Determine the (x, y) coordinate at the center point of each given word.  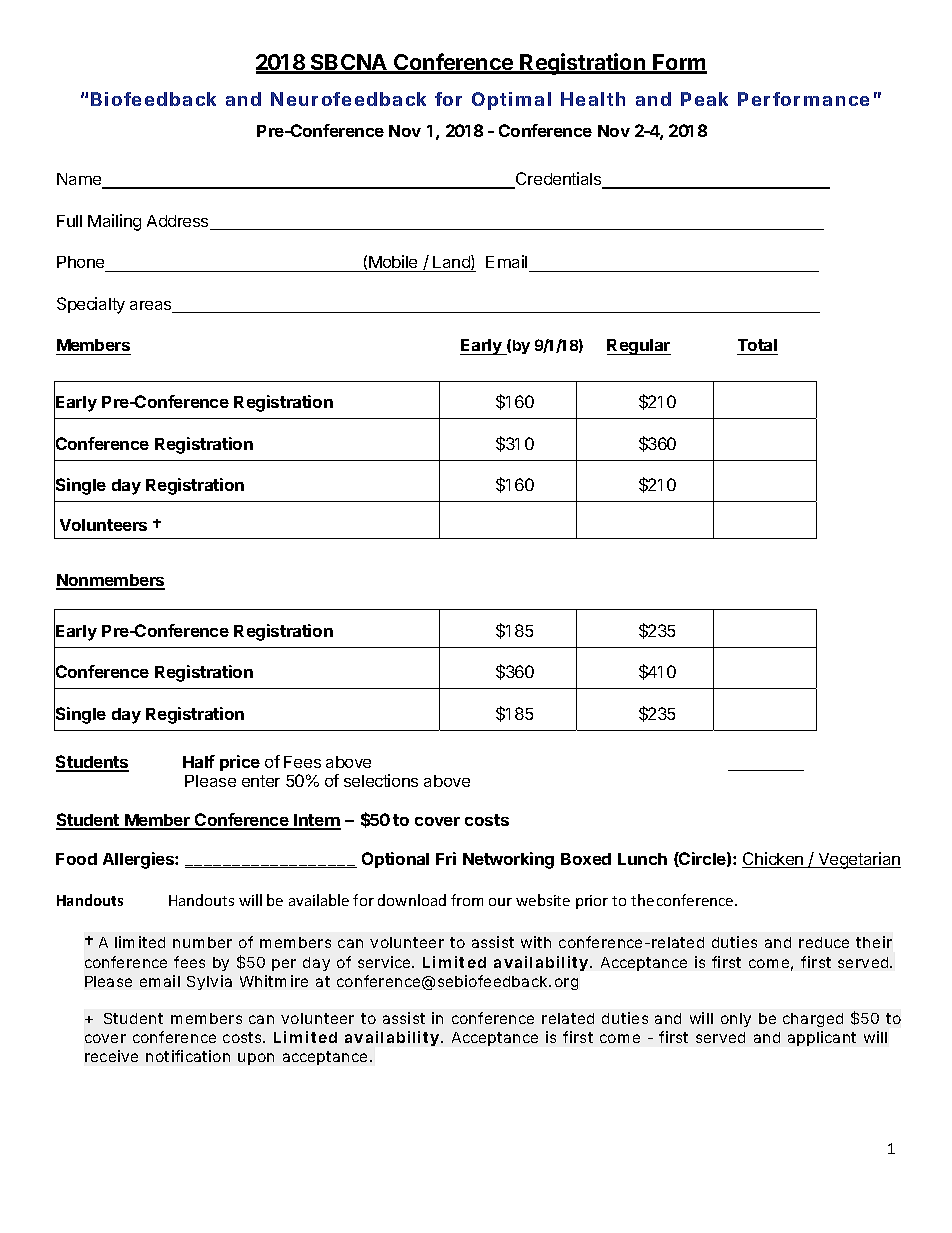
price (240, 763)
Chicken (774, 860)
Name (80, 180)
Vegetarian (858, 860)
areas (152, 307)
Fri (446, 858)
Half (199, 761)
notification (188, 1056)
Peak (704, 99)
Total (757, 345)
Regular (639, 347)
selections (381, 780)
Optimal (511, 101)
